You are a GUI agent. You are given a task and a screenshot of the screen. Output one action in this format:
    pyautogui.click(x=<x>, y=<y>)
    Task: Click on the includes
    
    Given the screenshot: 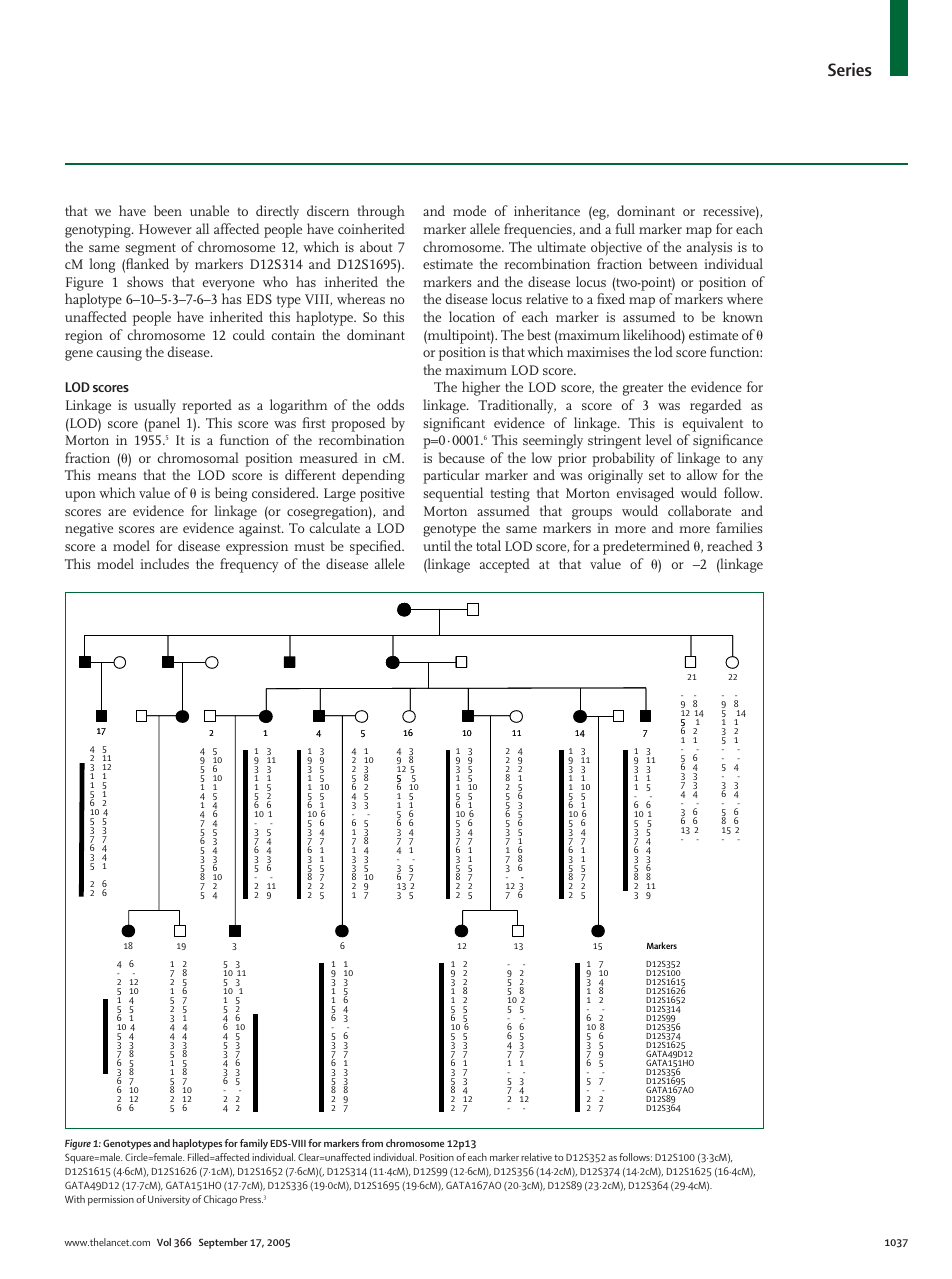 What is the action you would take?
    pyautogui.click(x=164, y=563)
